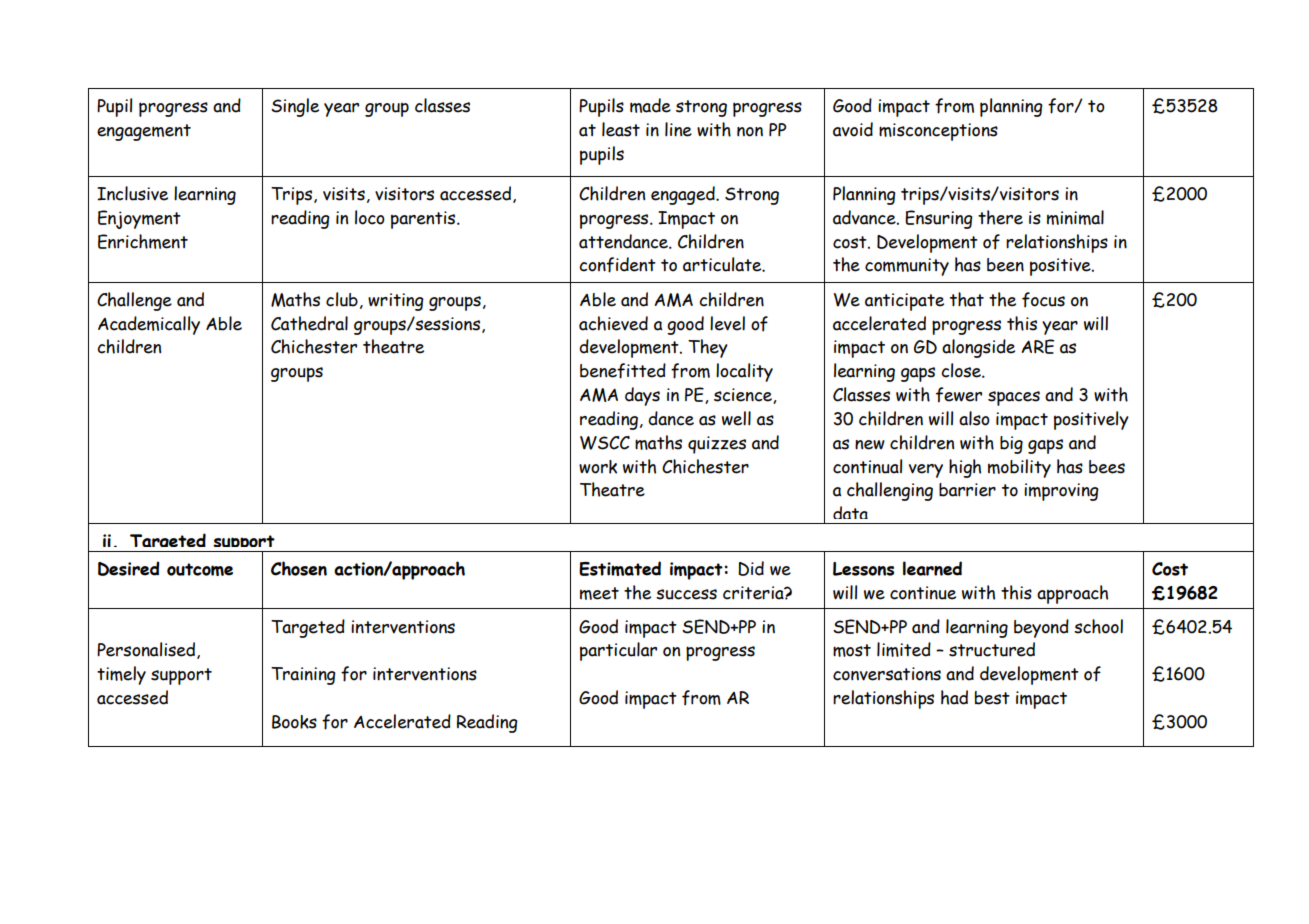 The image size is (1309, 924). Describe the element at coordinates (938, 132) in the image. I see `misconceptions` at that location.
